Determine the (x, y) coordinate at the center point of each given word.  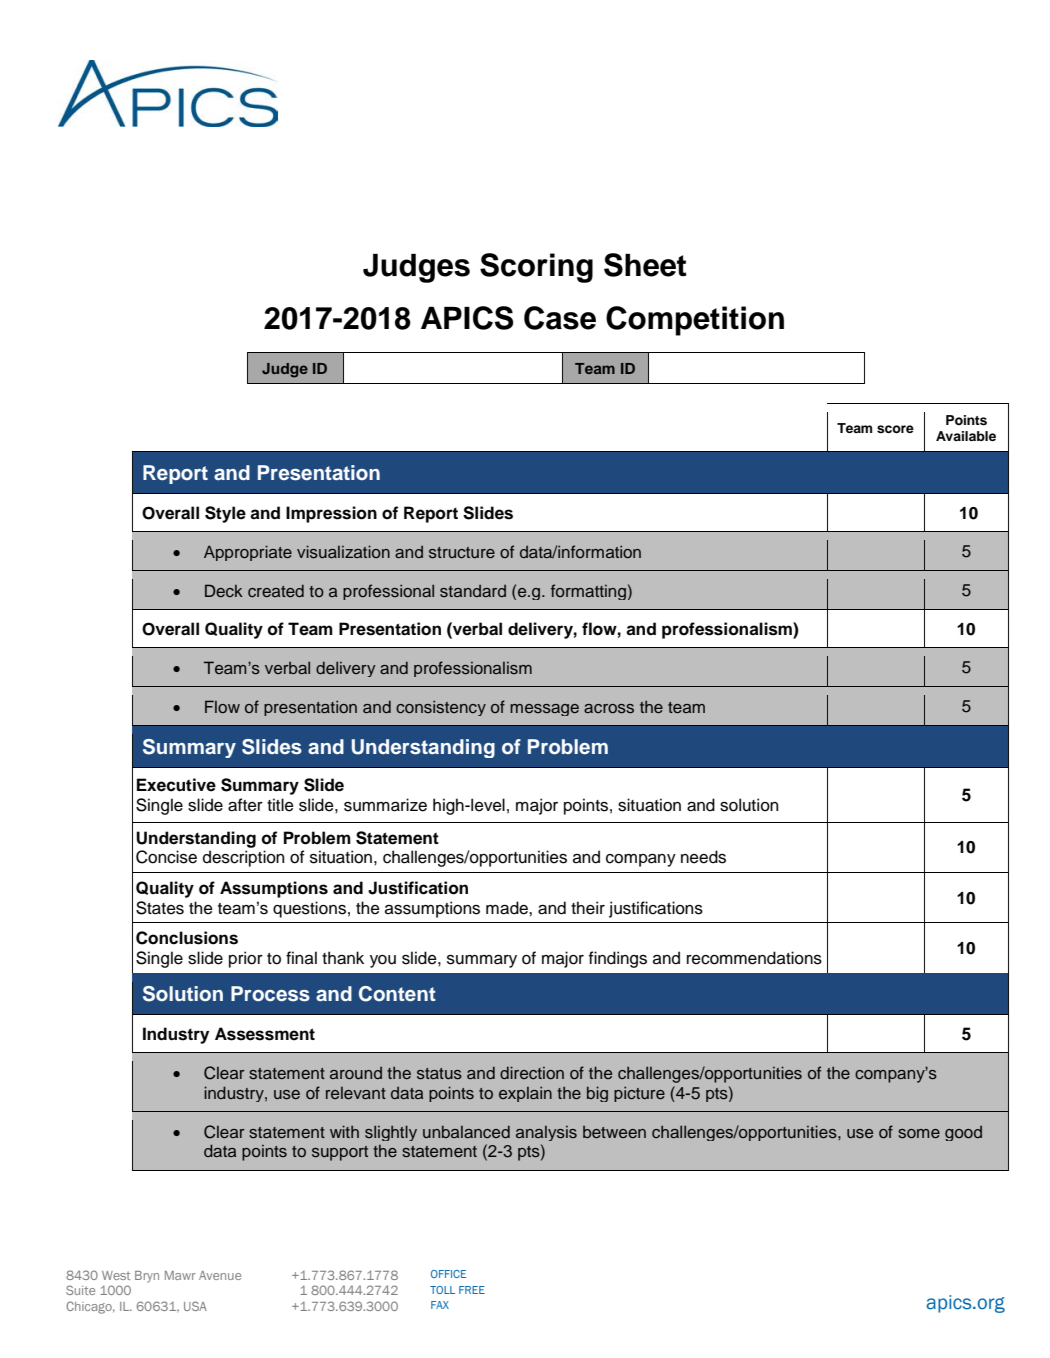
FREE (472, 1290)
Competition (695, 321)
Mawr (180, 1275)
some (919, 1133)
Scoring (536, 268)
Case (560, 318)
